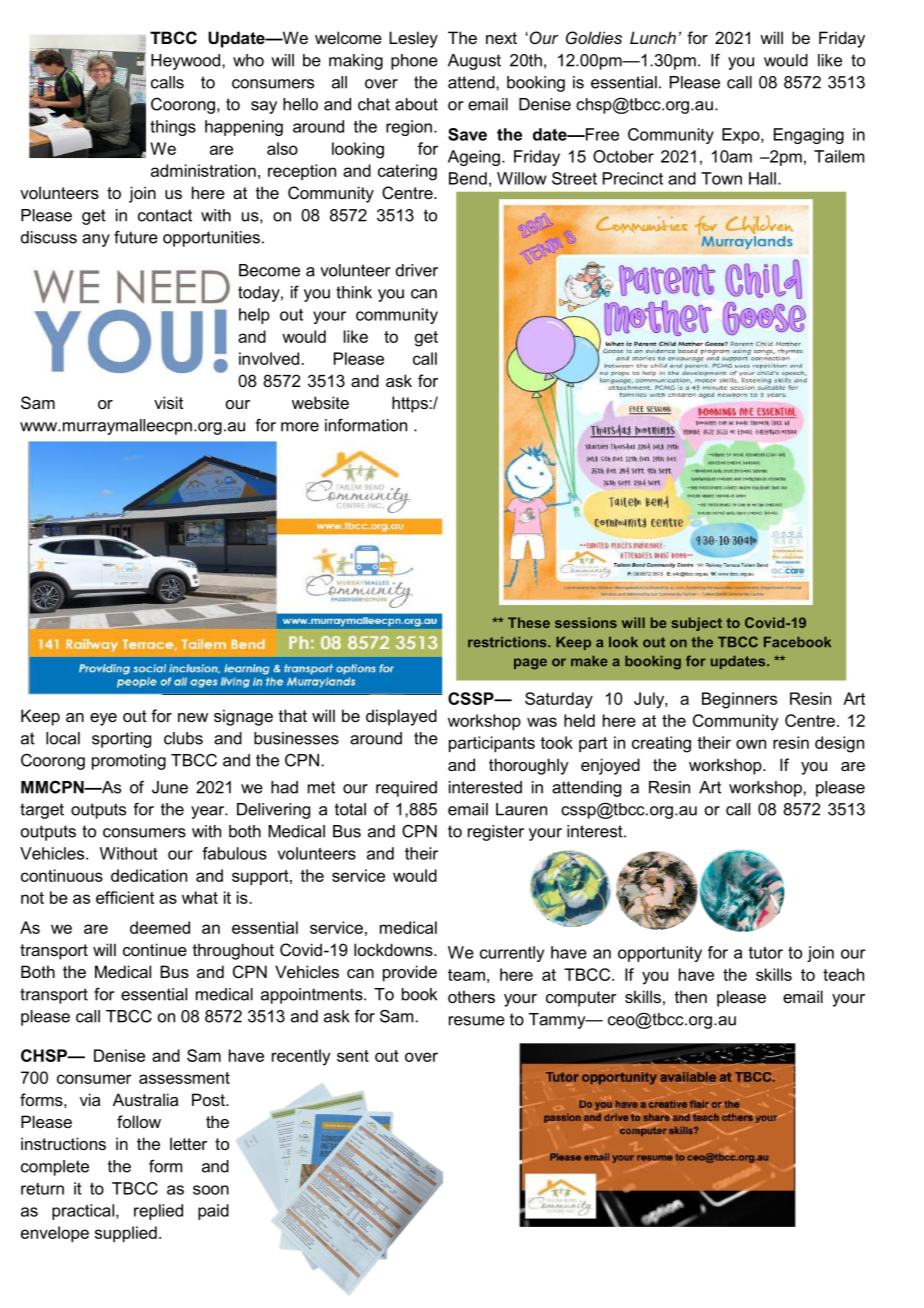  What do you see at coordinates (103, 719) in the screenshot?
I see `eye` at bounding box center [103, 719].
